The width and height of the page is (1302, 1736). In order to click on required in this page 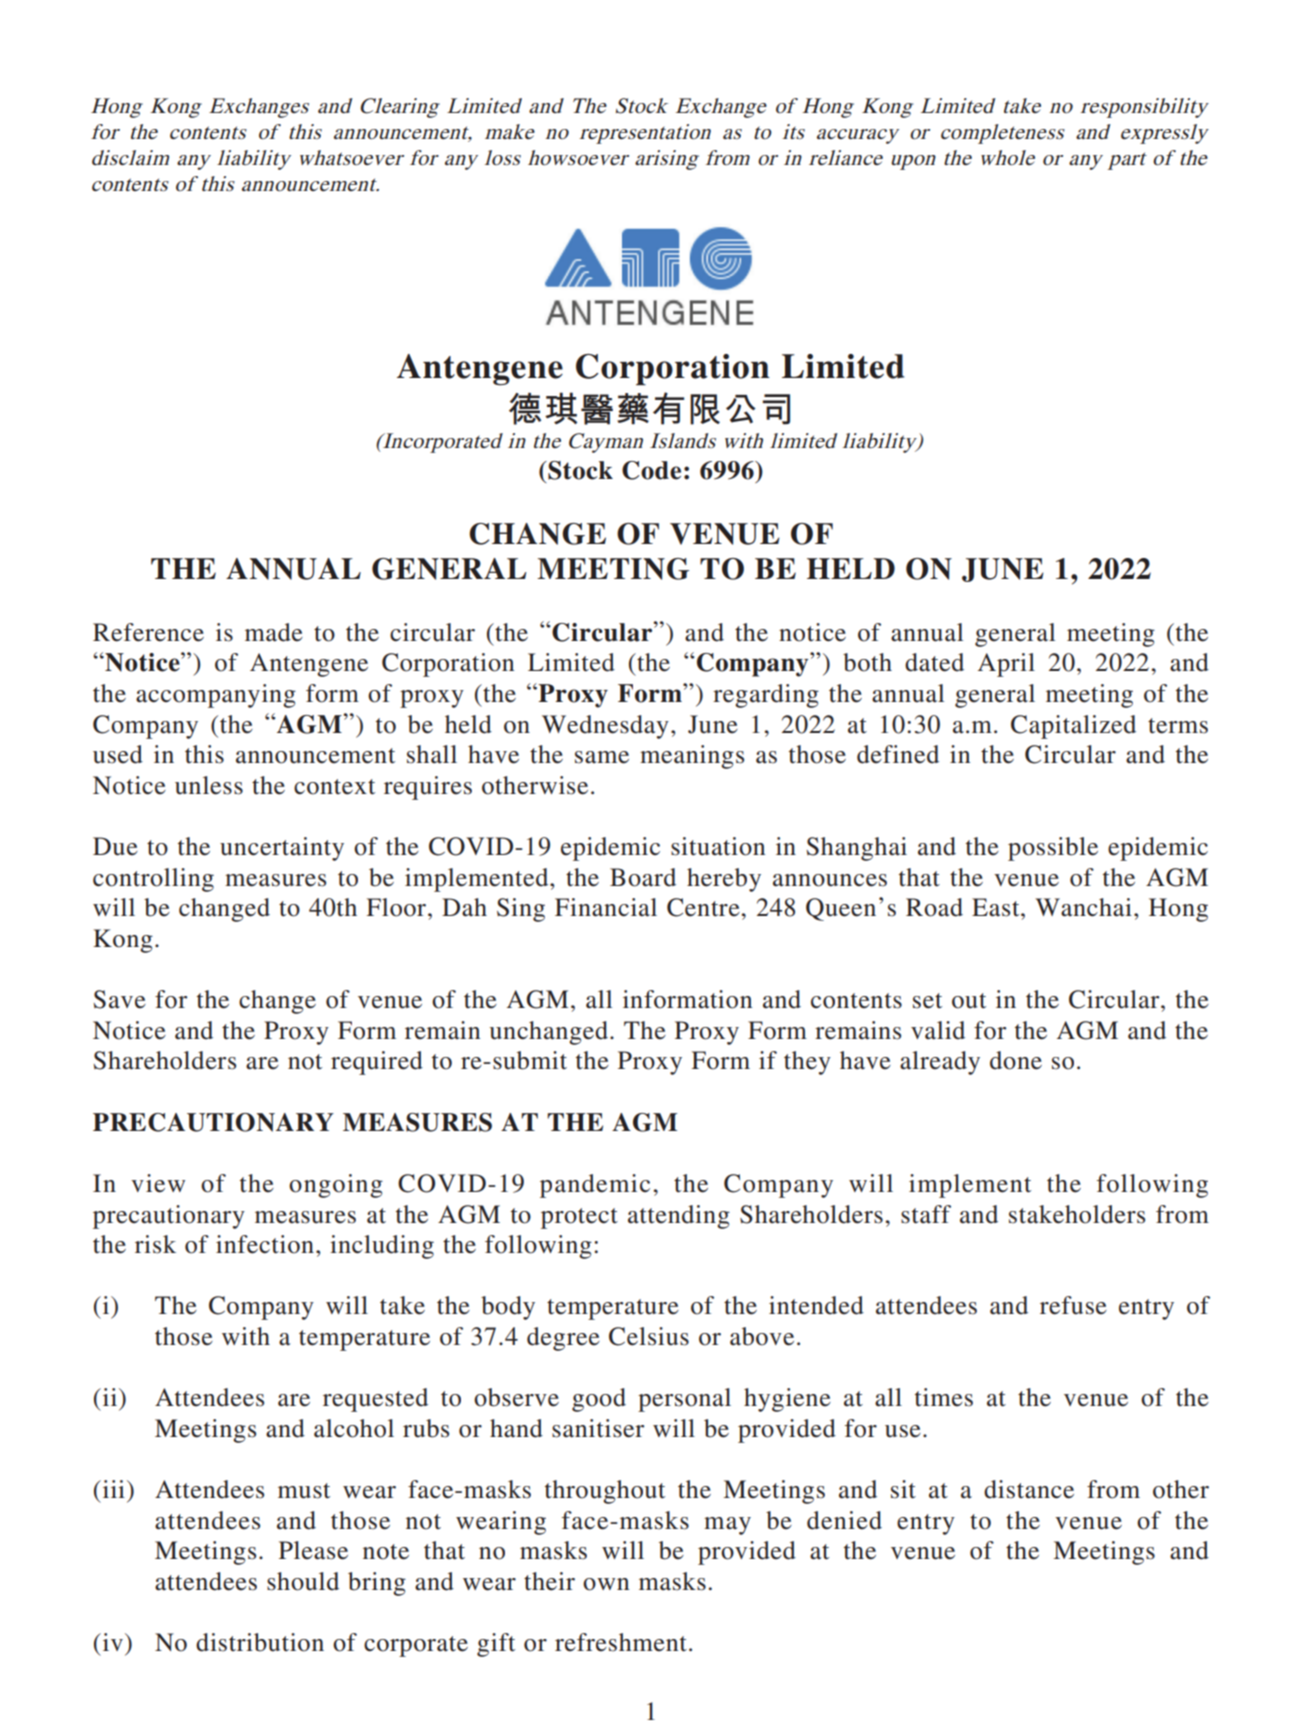, I will do `click(377, 1063)`.
